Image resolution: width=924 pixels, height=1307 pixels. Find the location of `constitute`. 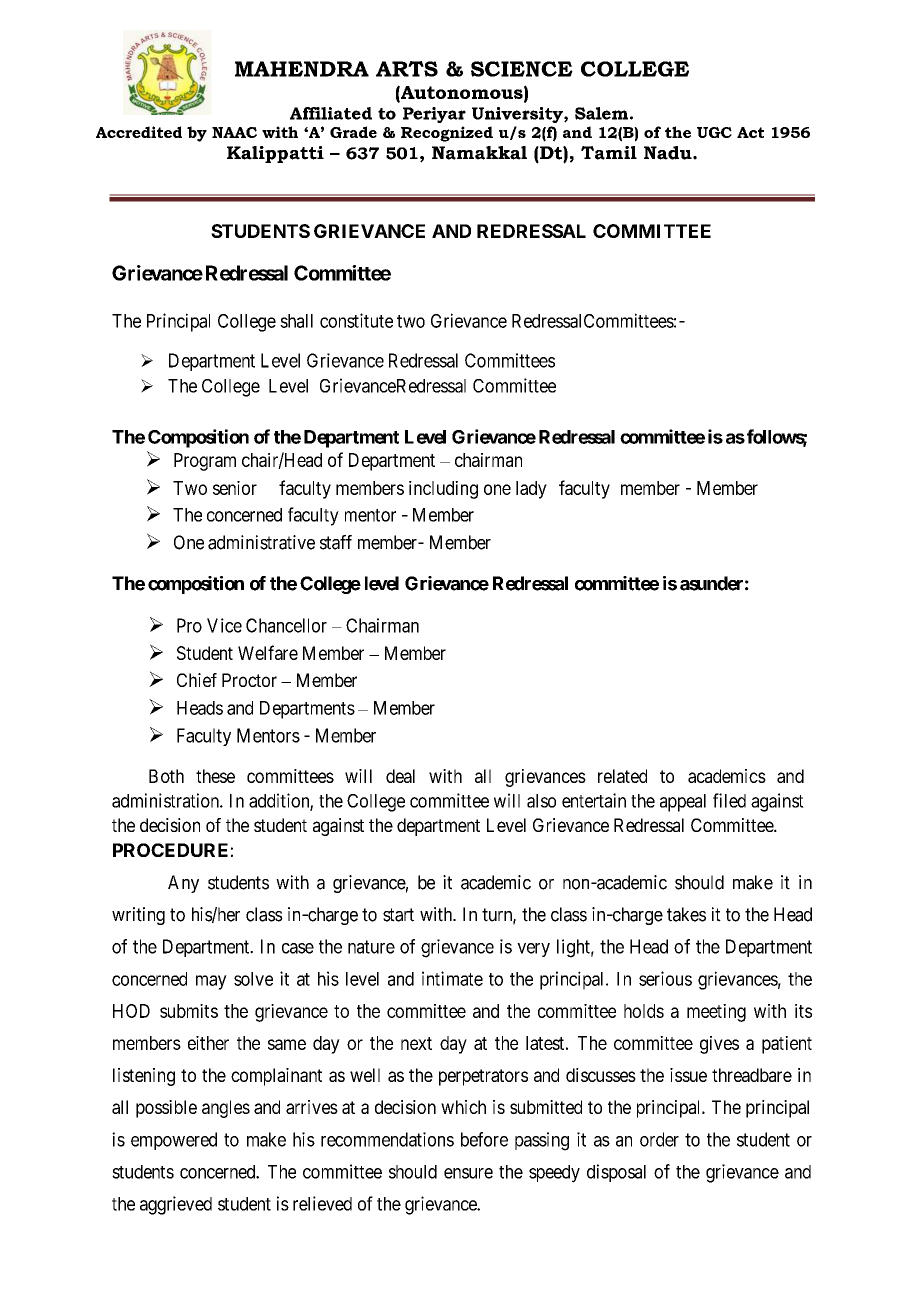

constitute is located at coordinates (356, 320).
